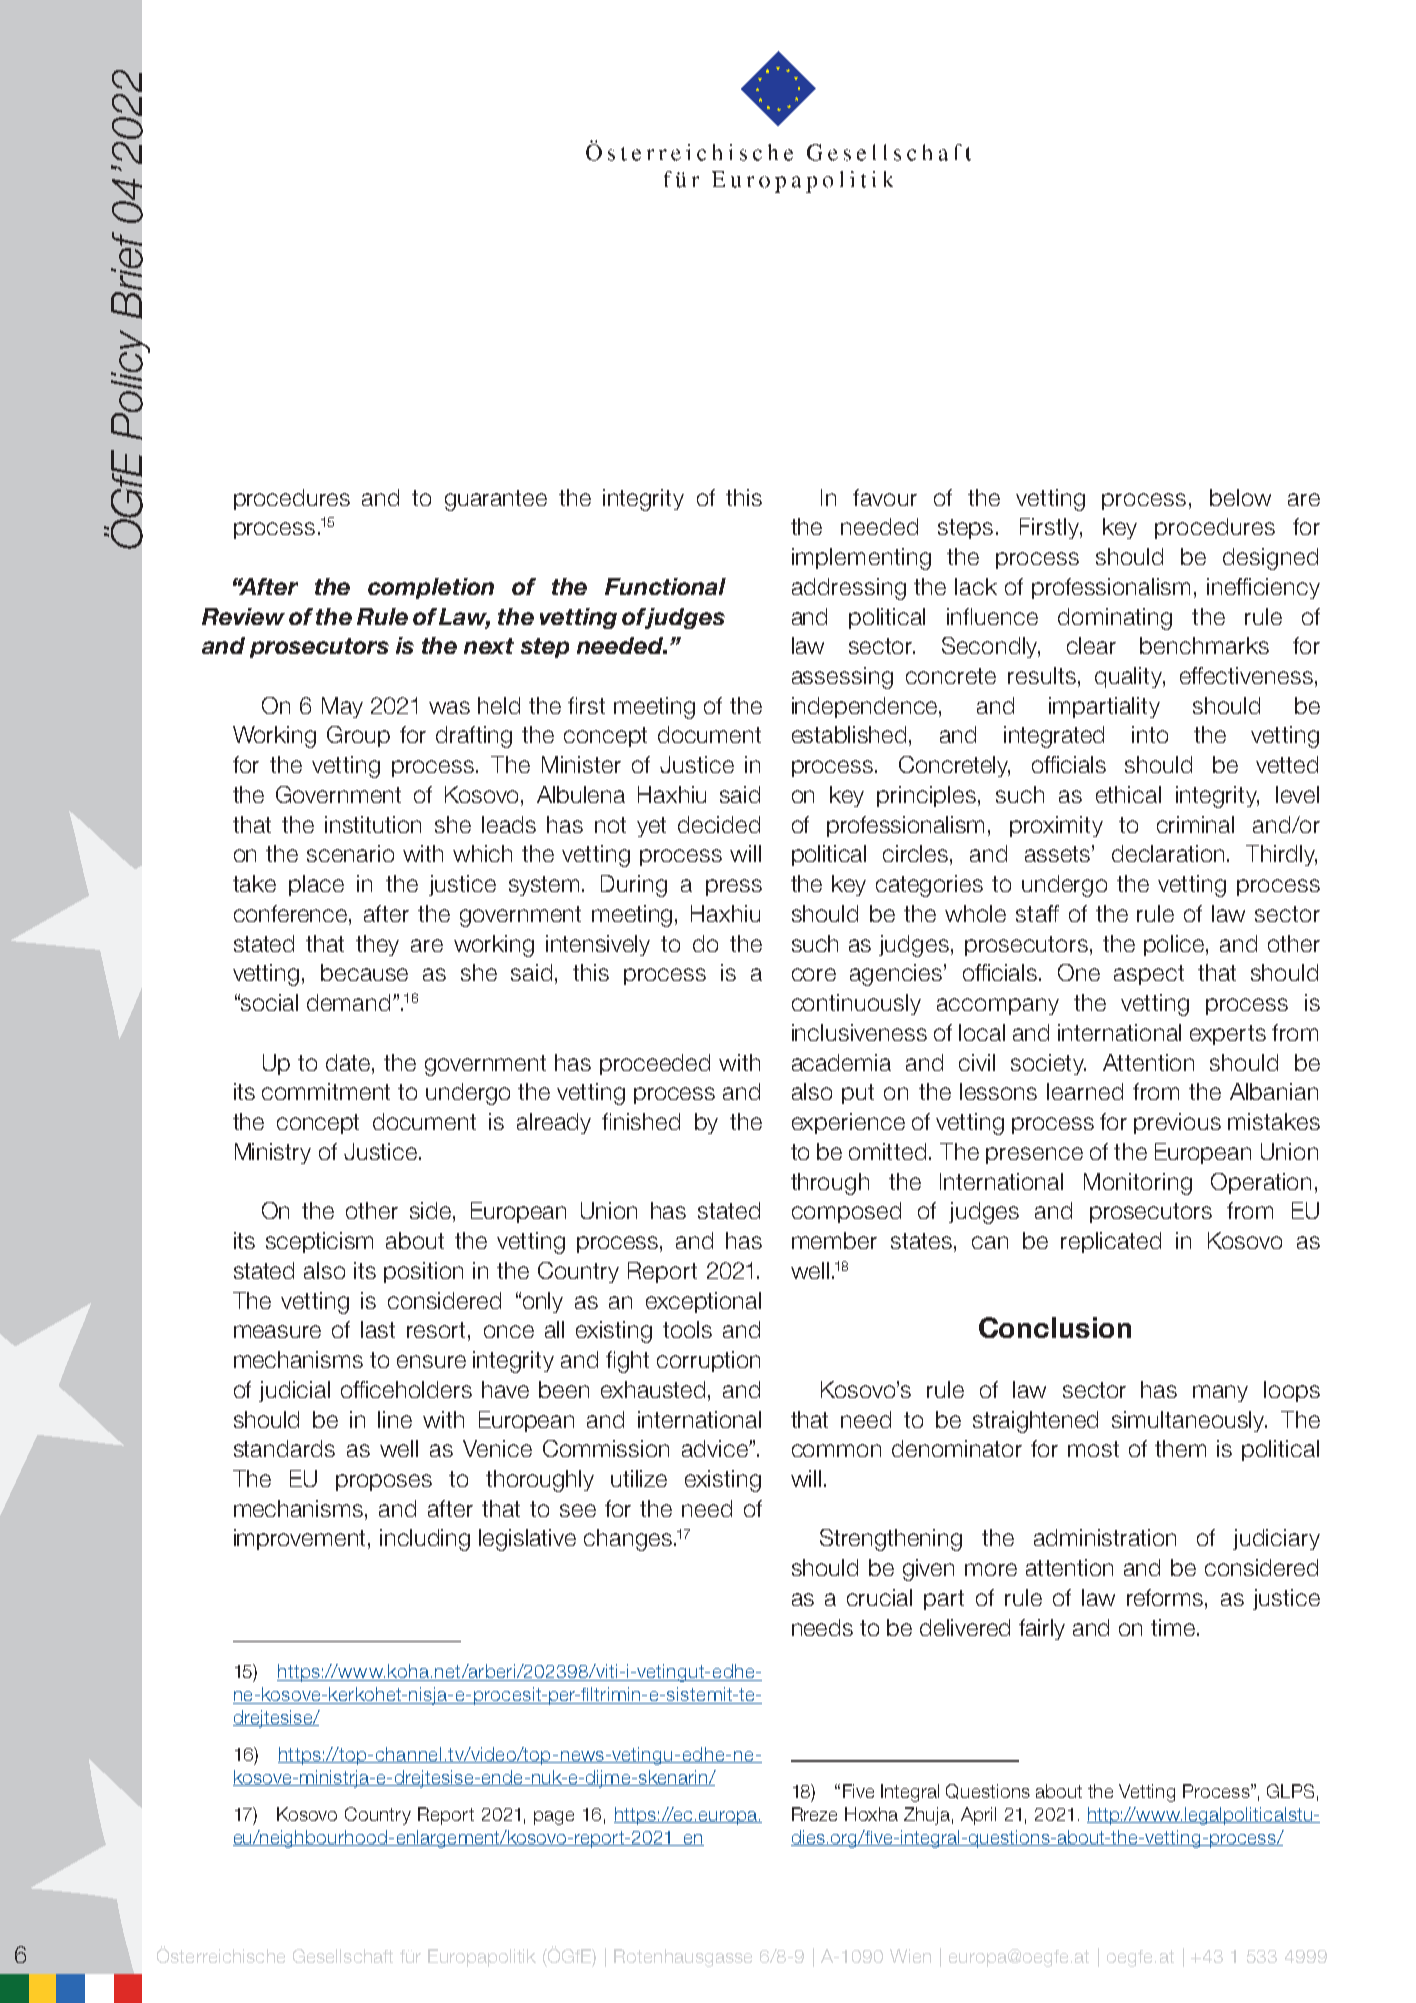 The height and width of the screenshot is (2003, 1416). What do you see at coordinates (319, 1242) in the screenshot?
I see `scepticism` at bounding box center [319, 1242].
